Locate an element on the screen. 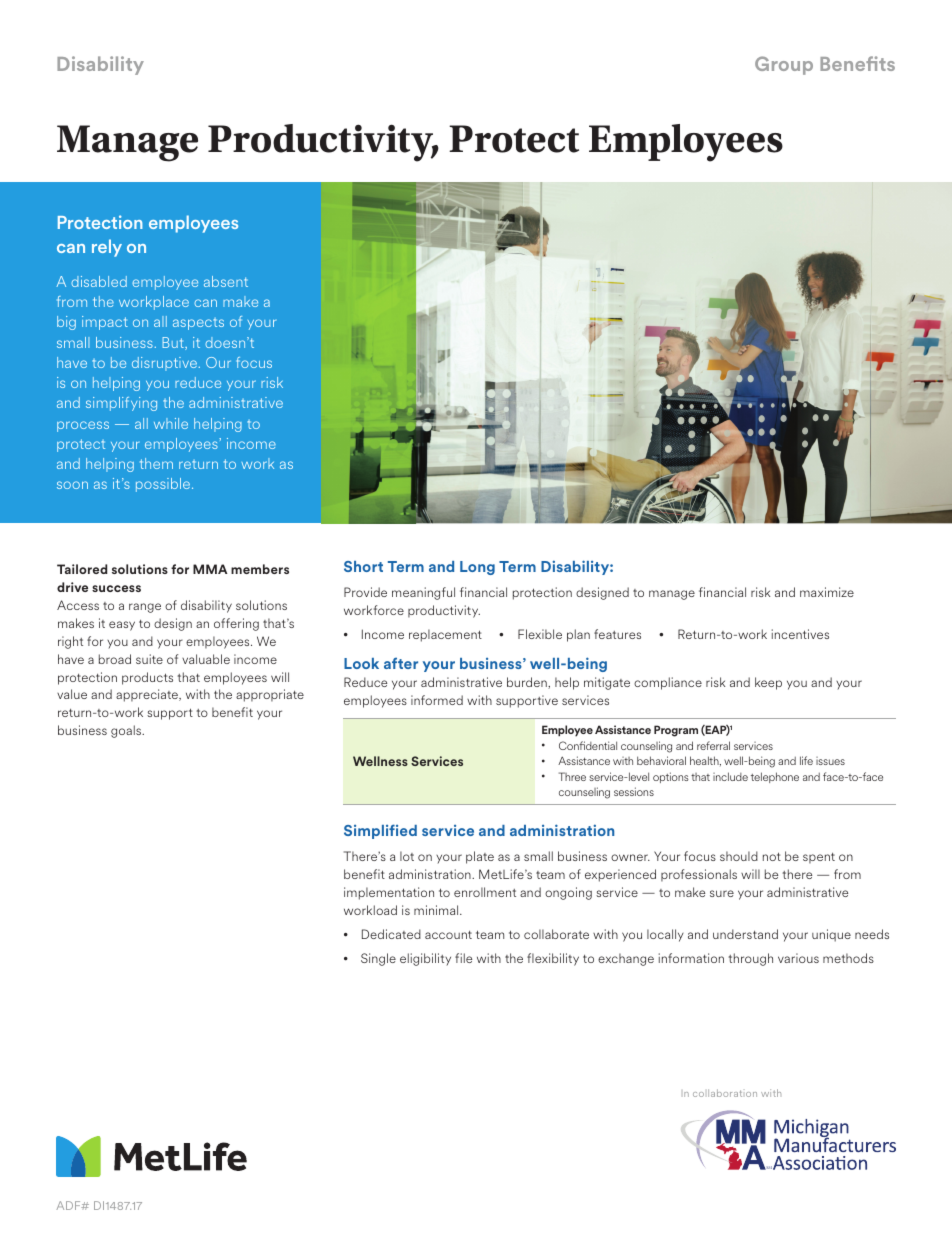 Image resolution: width=952 pixels, height=1233 pixels. rely is located at coordinates (107, 248).
